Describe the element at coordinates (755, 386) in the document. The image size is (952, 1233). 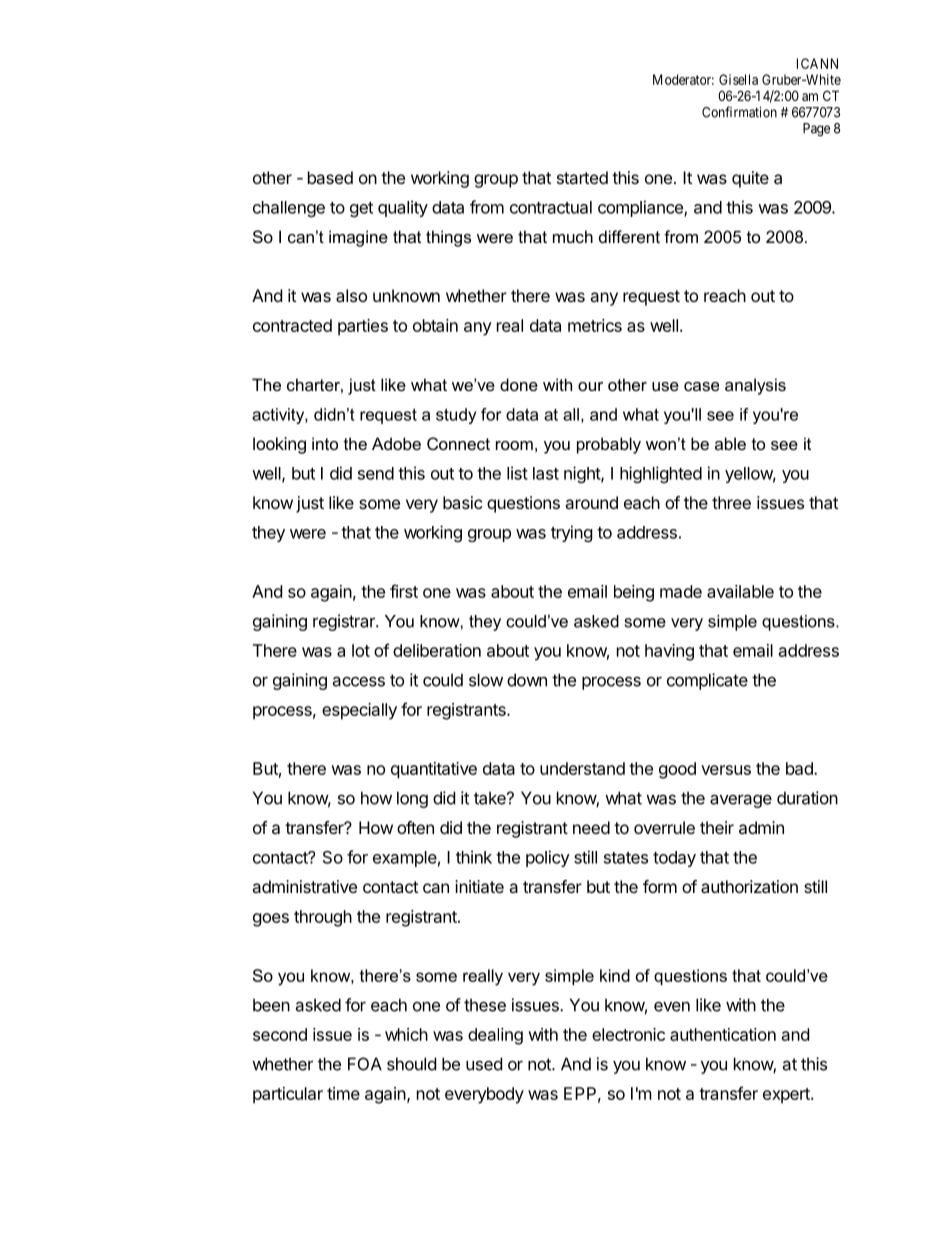
I see `analysis` at that location.
